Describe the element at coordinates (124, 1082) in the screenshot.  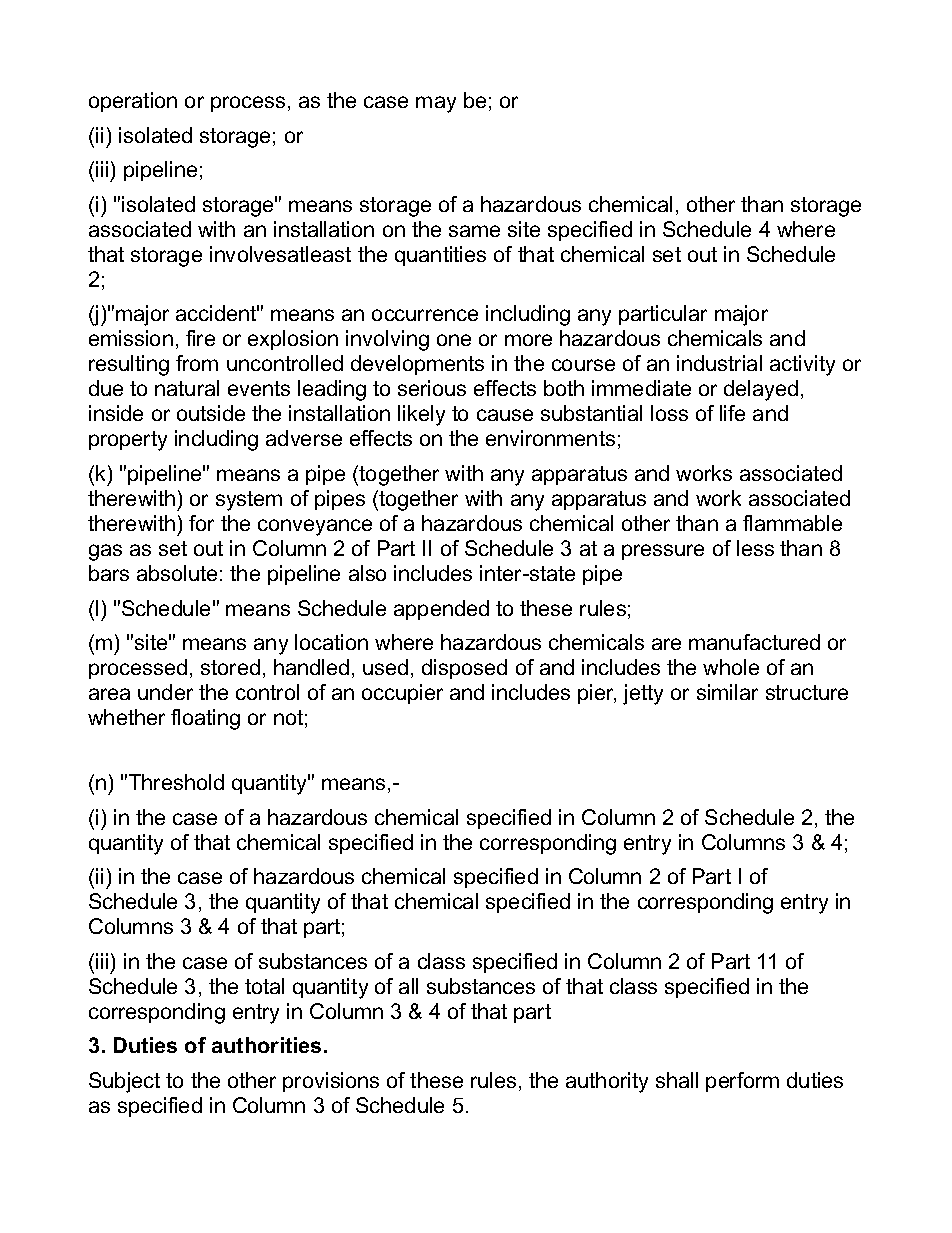
I see `Subject` at that location.
